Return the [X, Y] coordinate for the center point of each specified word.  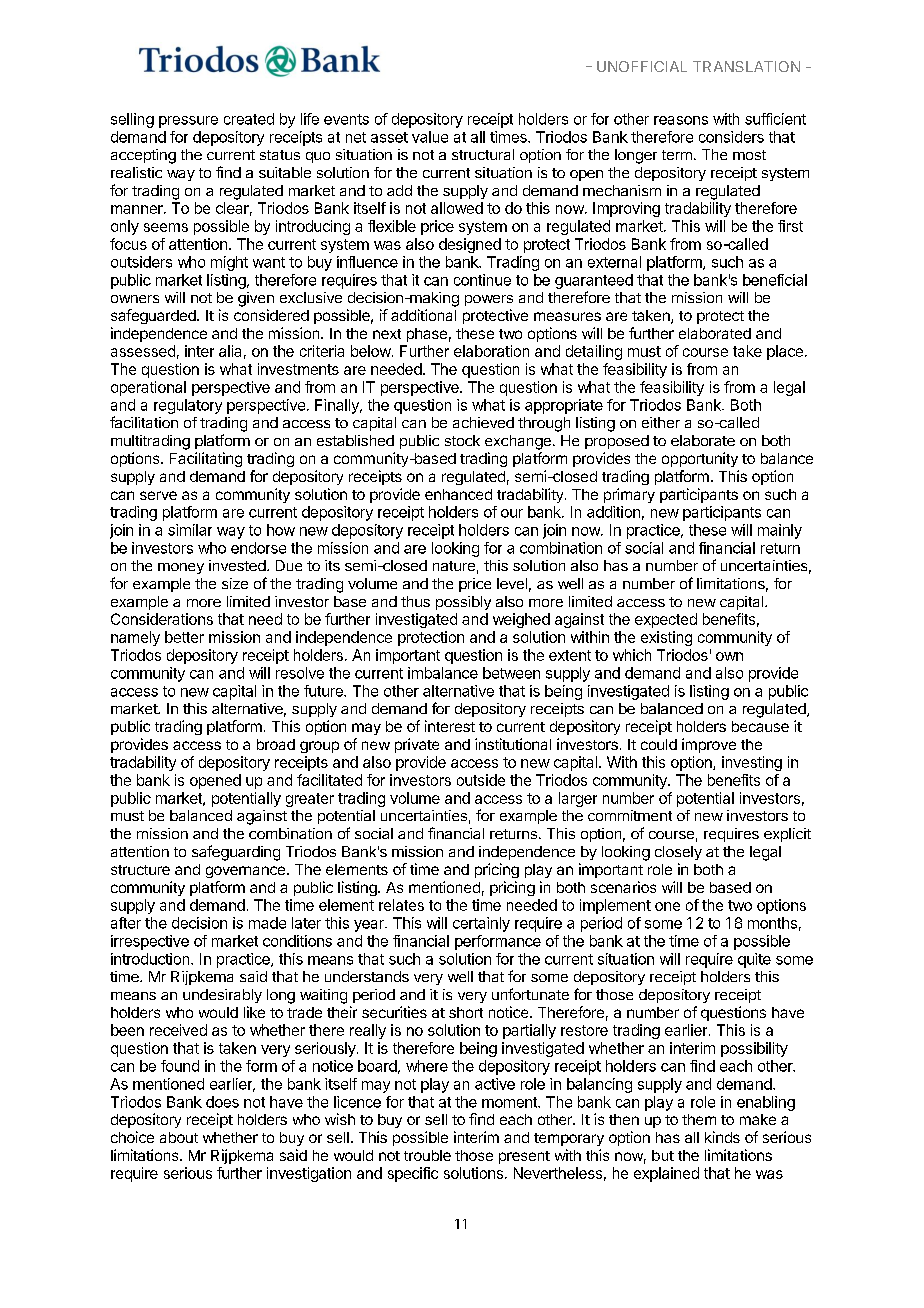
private [417, 745]
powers [489, 300]
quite [754, 960]
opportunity [700, 459]
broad [276, 744]
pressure [188, 122]
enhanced [458, 494]
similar [190, 530]
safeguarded [154, 316]
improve [709, 745]
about [179, 1137]
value [430, 137]
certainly [481, 924]
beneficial [775, 280]
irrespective [150, 942]
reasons [681, 120]
